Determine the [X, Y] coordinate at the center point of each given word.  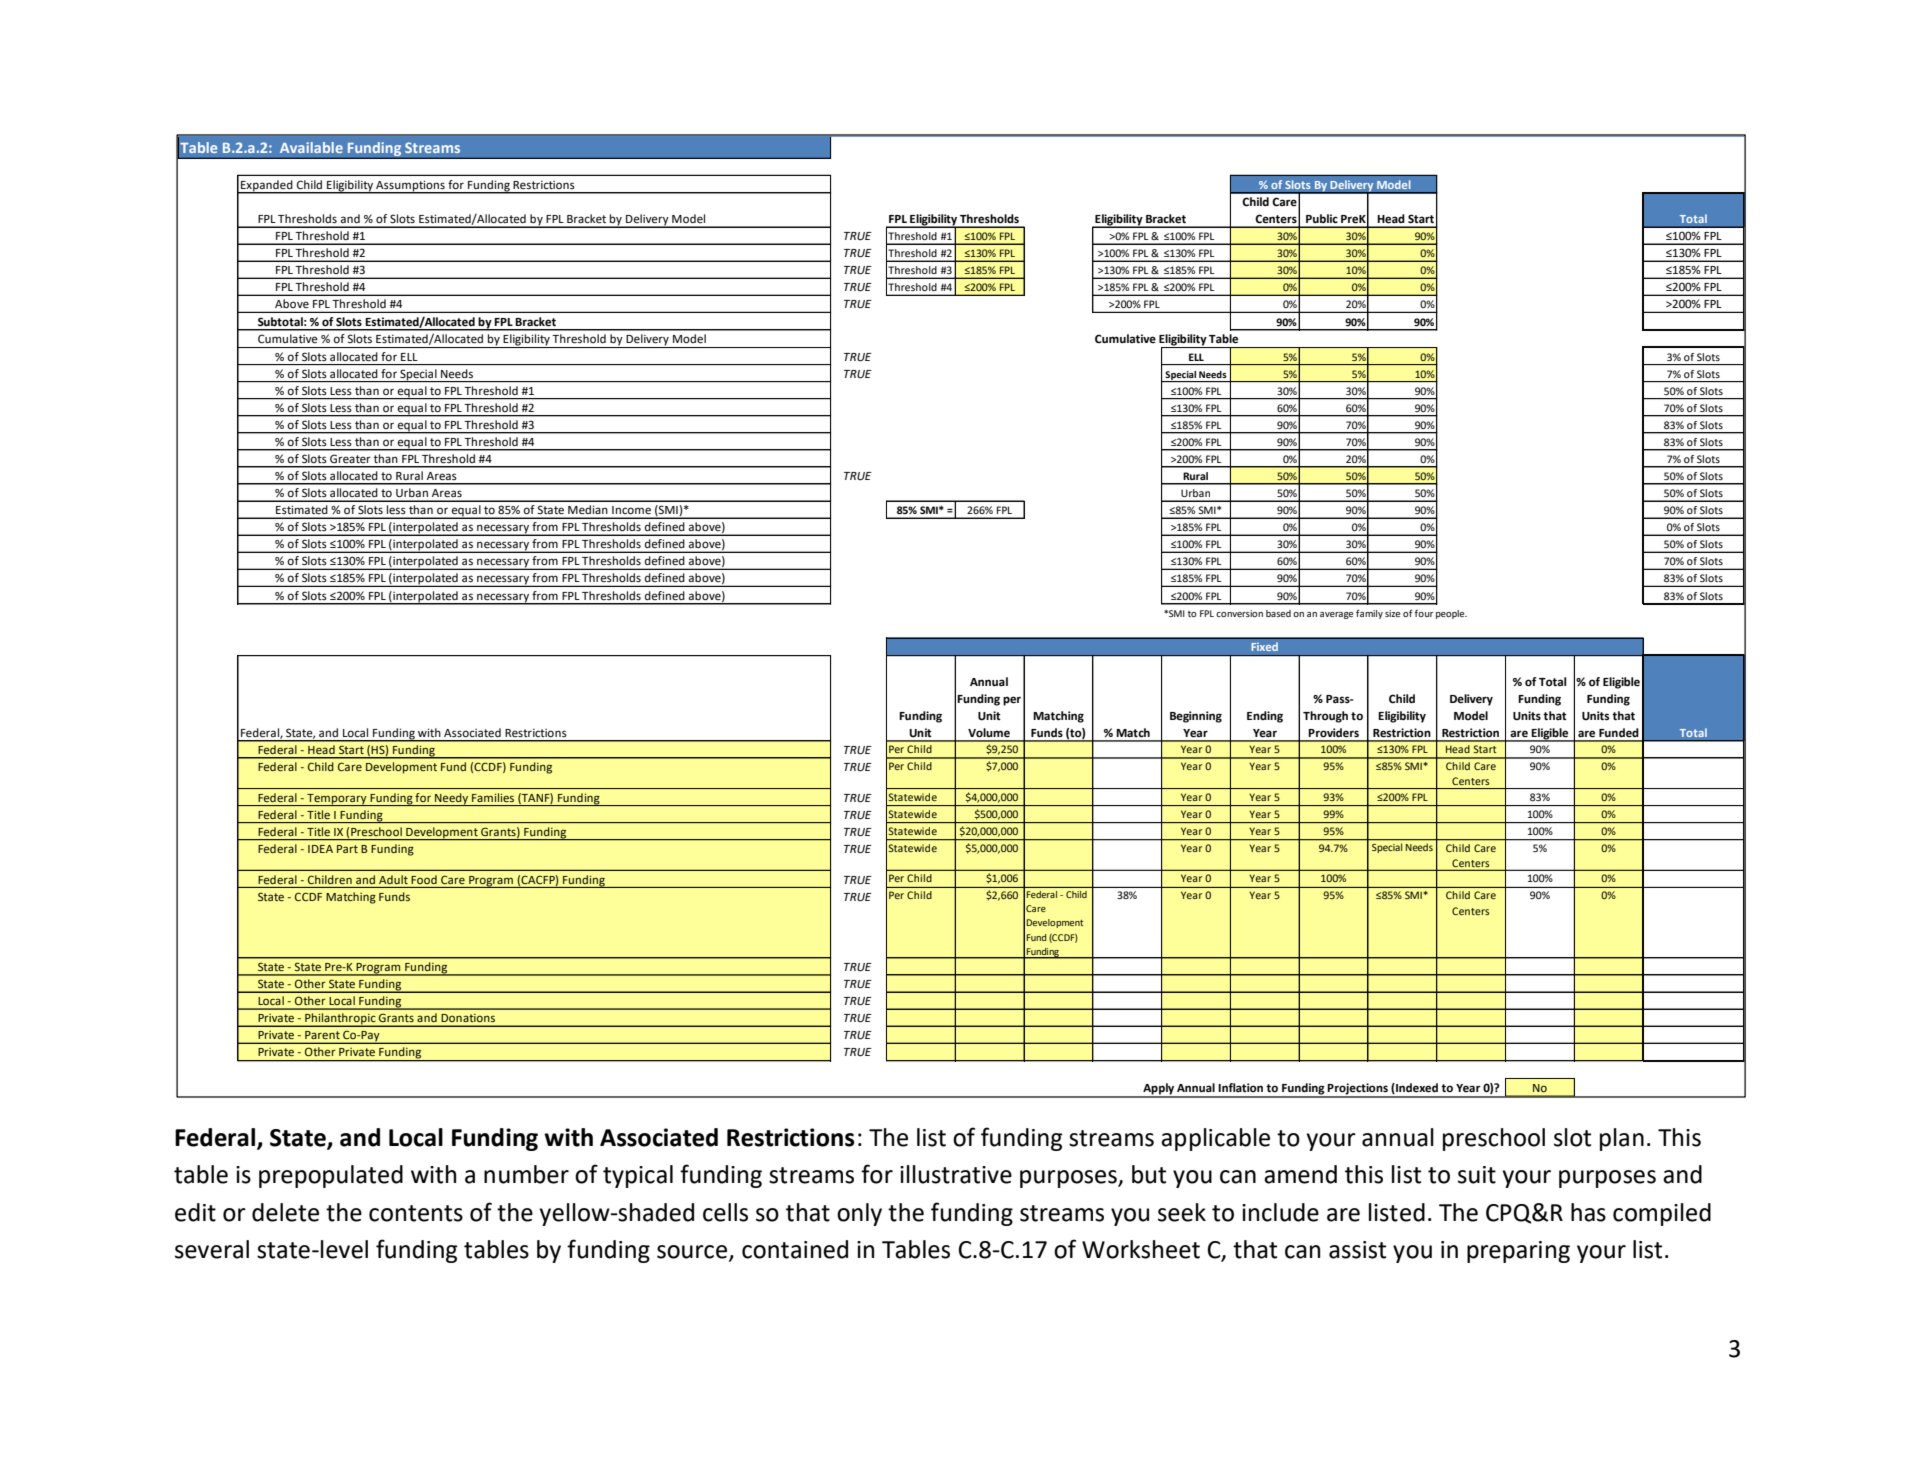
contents [416, 1213]
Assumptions [410, 186]
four [1424, 613]
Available [311, 147]
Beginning [1196, 717]
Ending [1265, 717]
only [859, 1214]
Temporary [337, 800]
